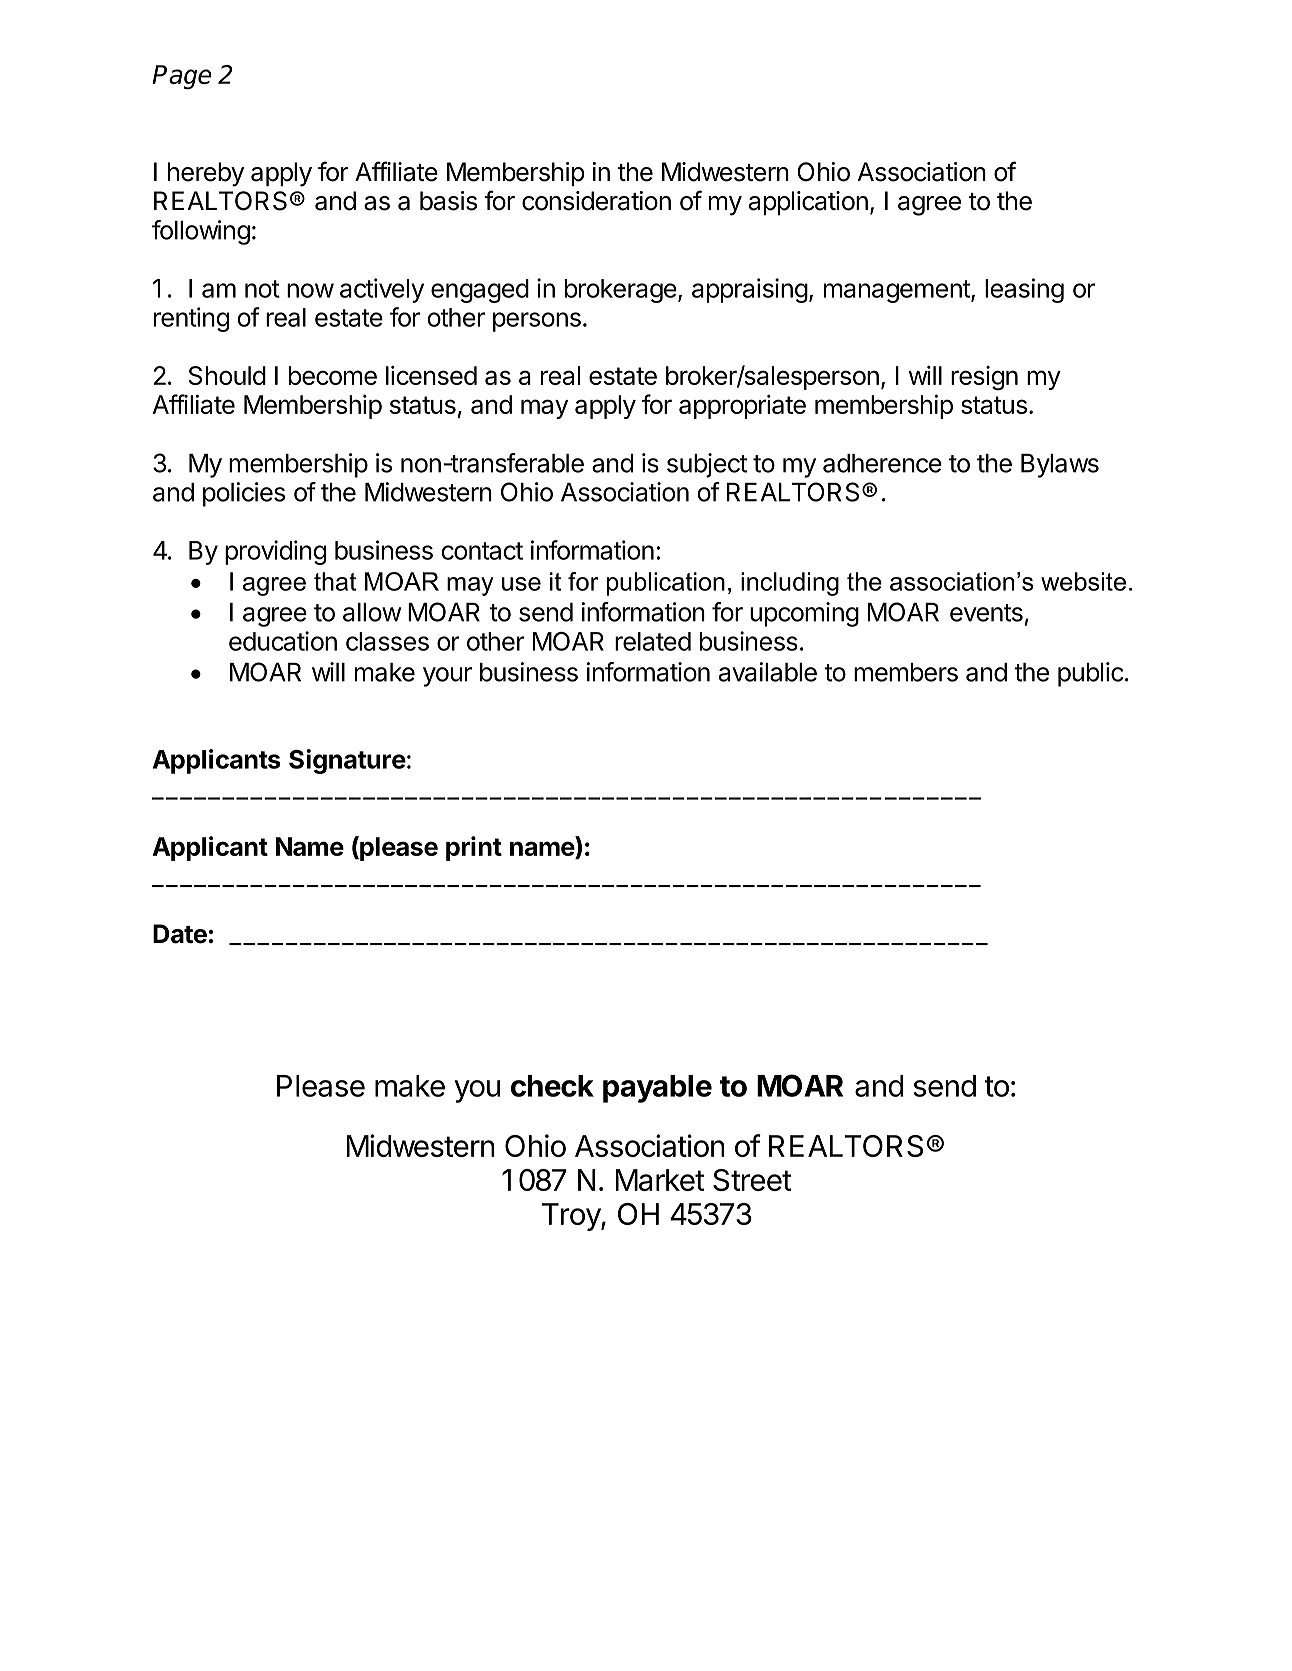 This page has width=1292, height=1671. Describe the element at coordinates (1060, 466) in the page. I see `Bylaws` at that location.
